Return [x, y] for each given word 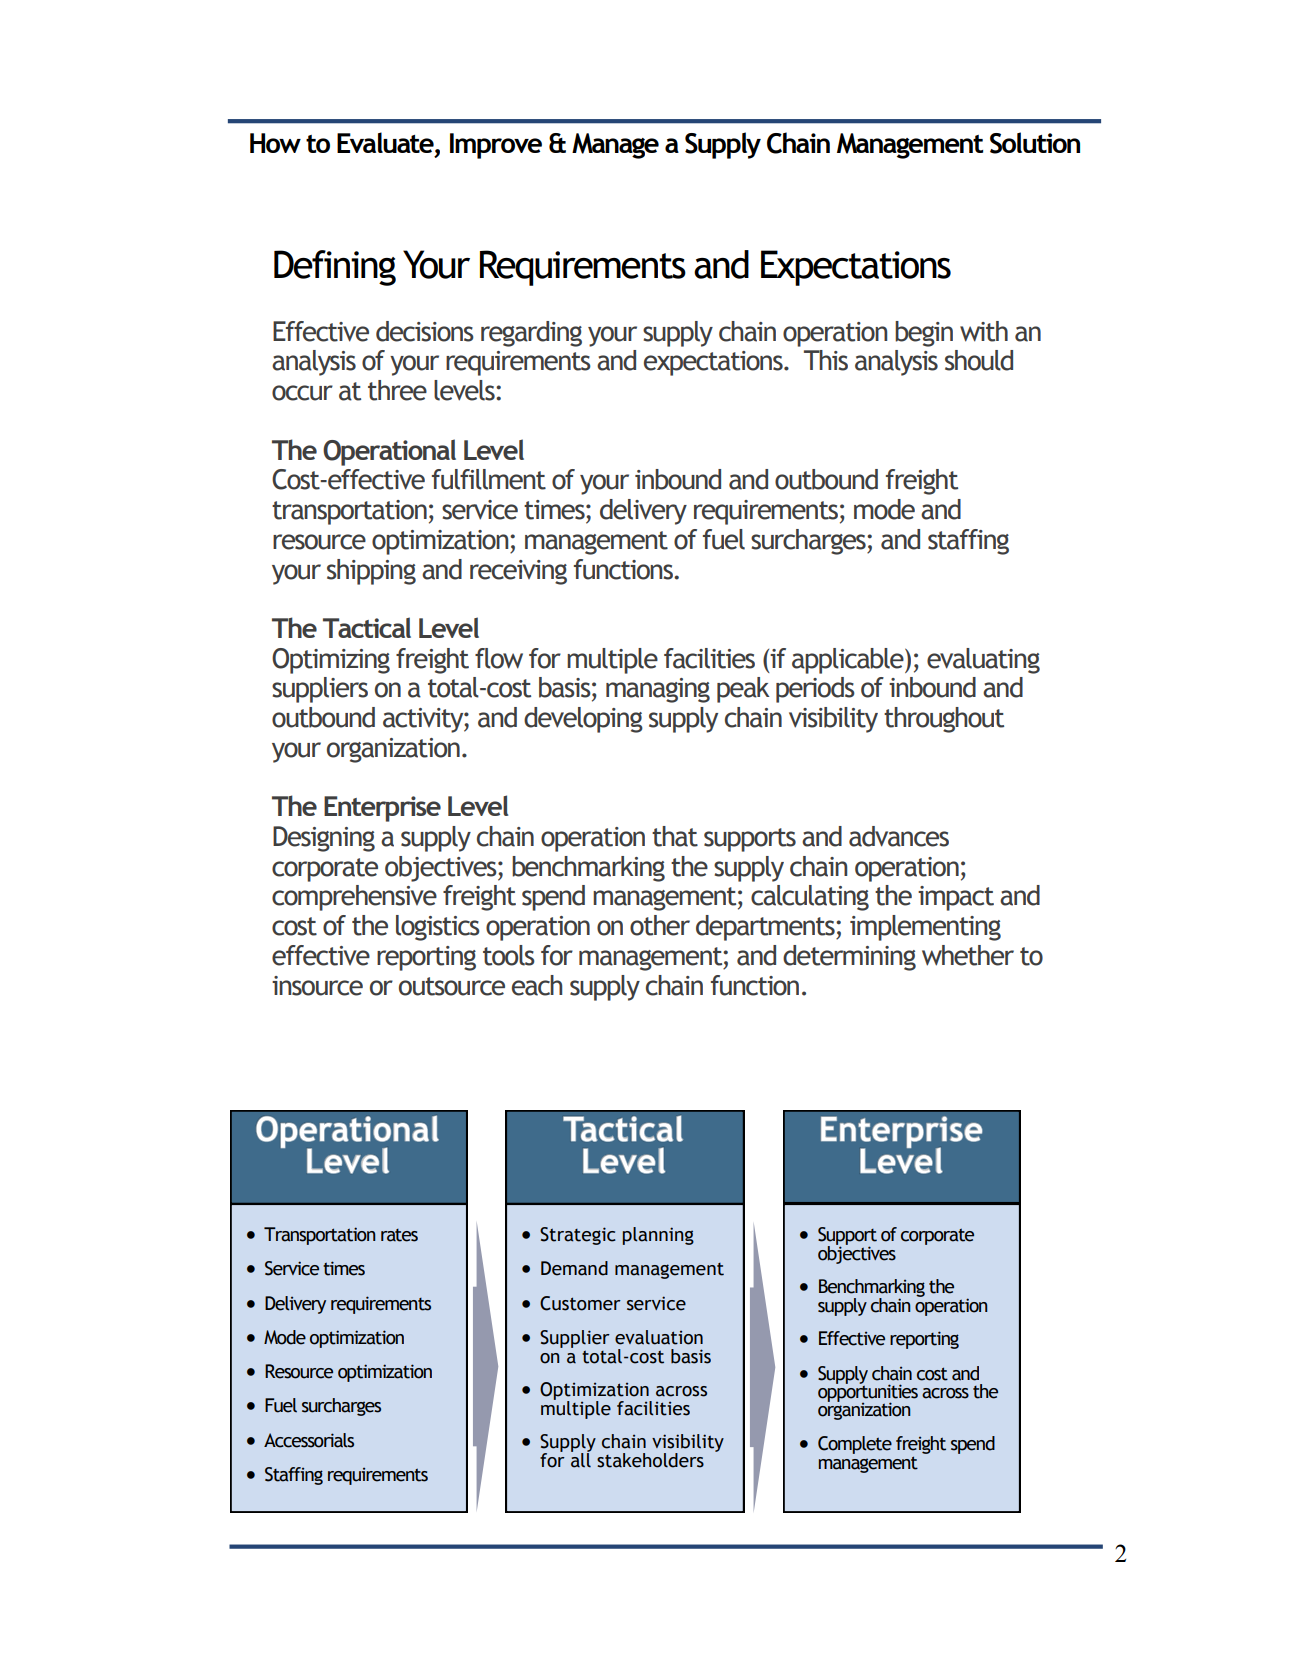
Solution [1035, 143]
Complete [855, 1445]
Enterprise [382, 809]
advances [899, 836]
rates [399, 1235]
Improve [496, 146]
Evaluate [386, 144]
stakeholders [650, 1460]
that [675, 836]
